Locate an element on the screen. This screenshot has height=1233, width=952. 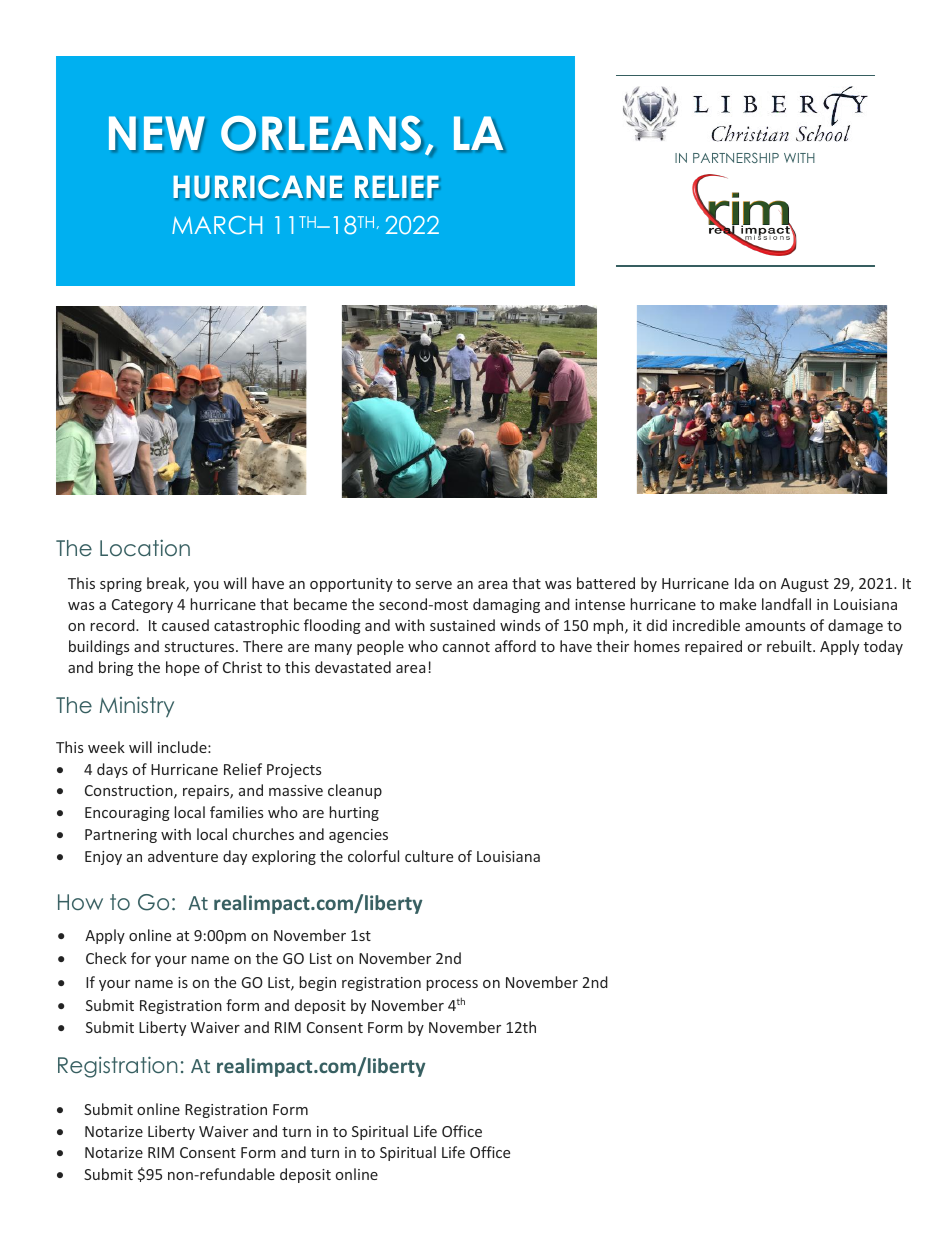
Location is located at coordinates (145, 547).
